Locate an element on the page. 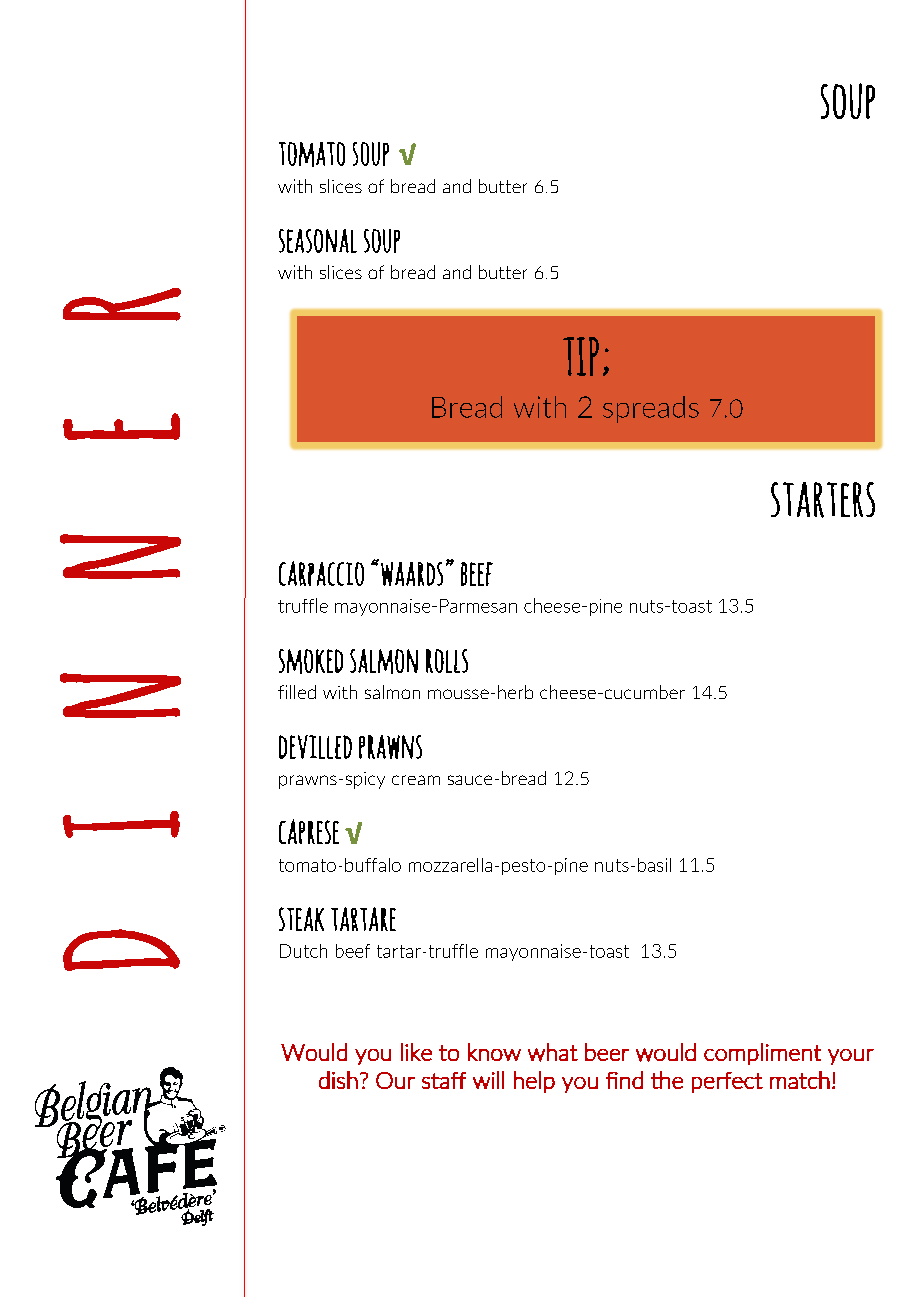  dish is located at coordinates (338, 1080).
